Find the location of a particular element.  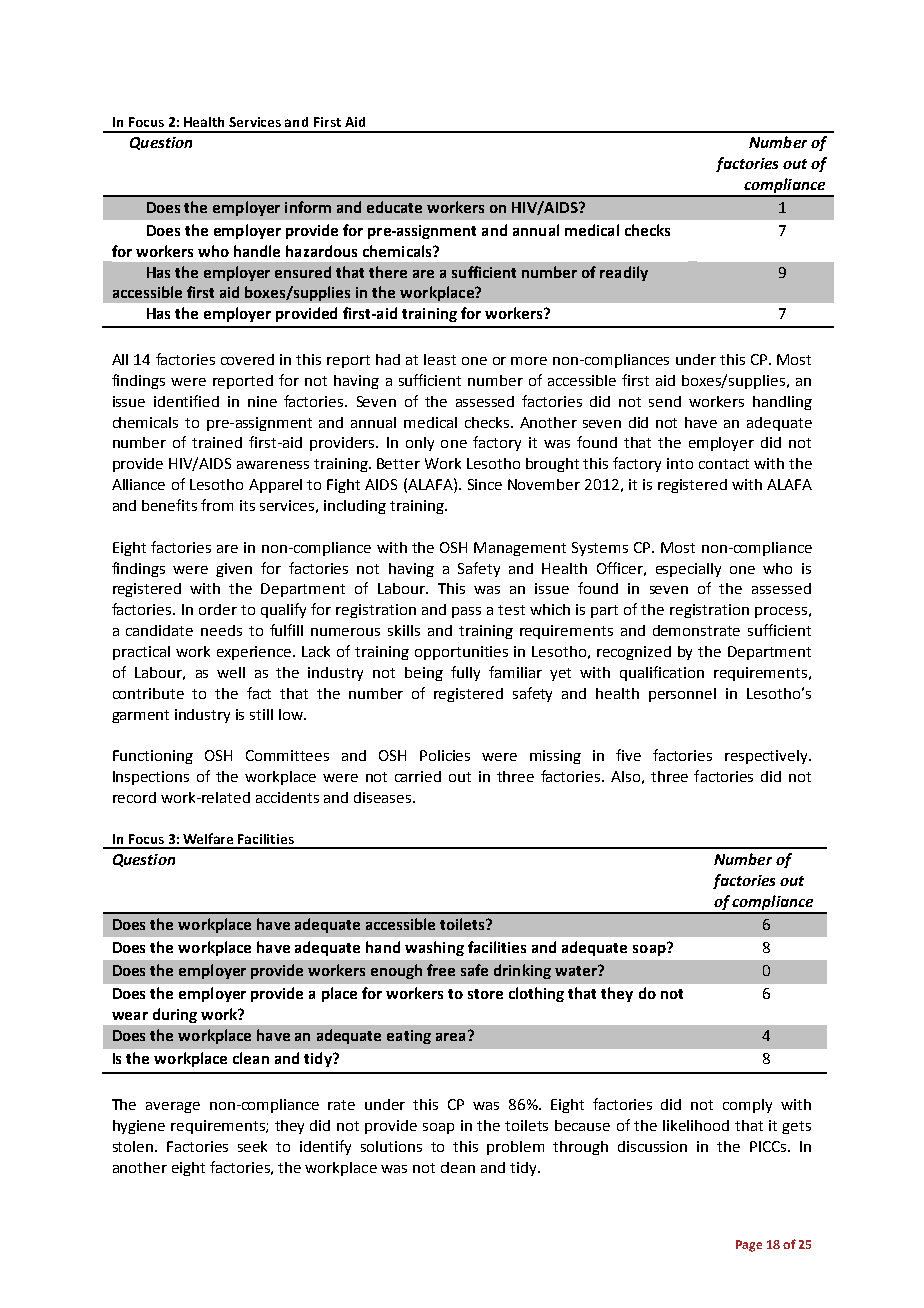

free is located at coordinates (441, 970).
